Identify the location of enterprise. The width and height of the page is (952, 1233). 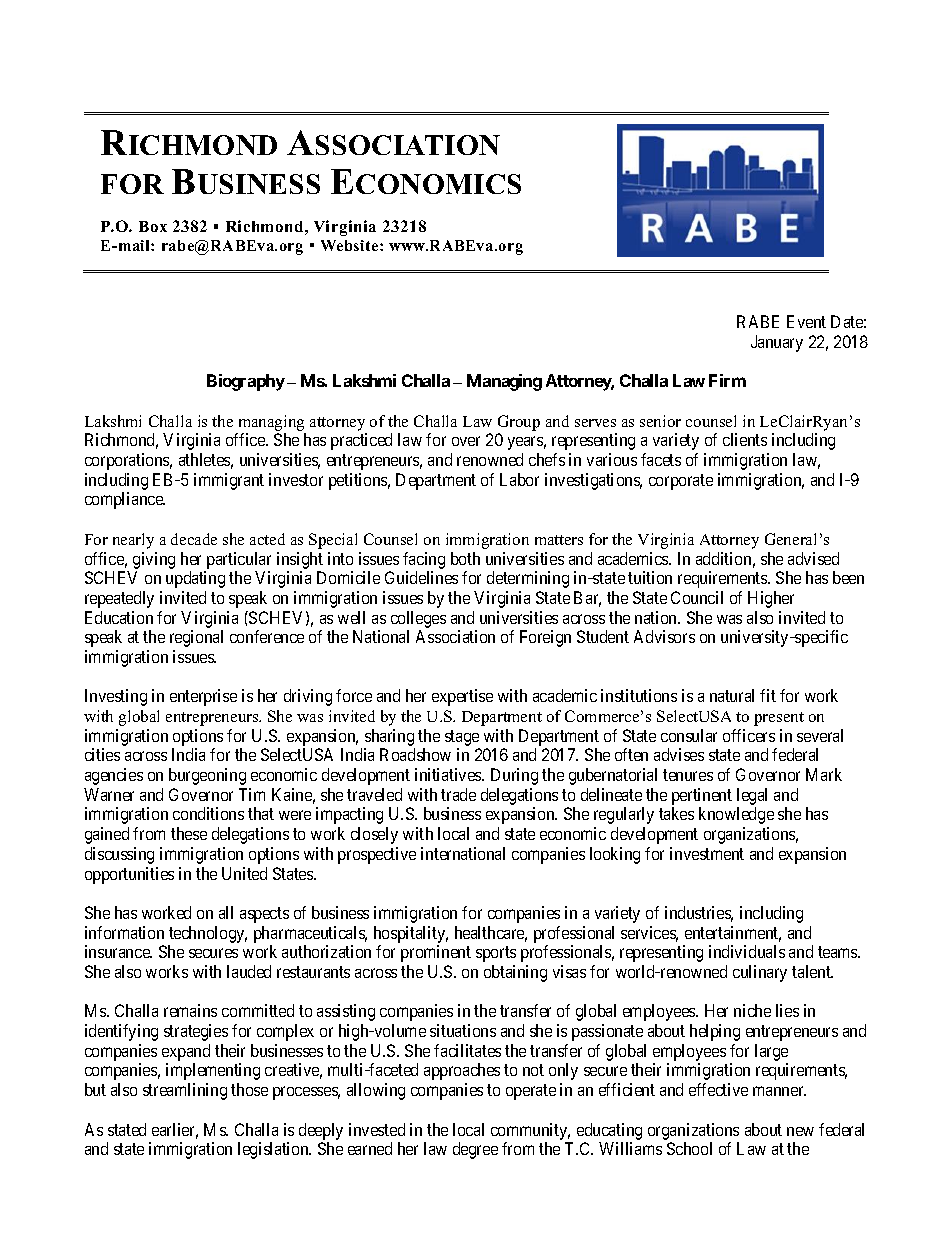
(203, 697).
